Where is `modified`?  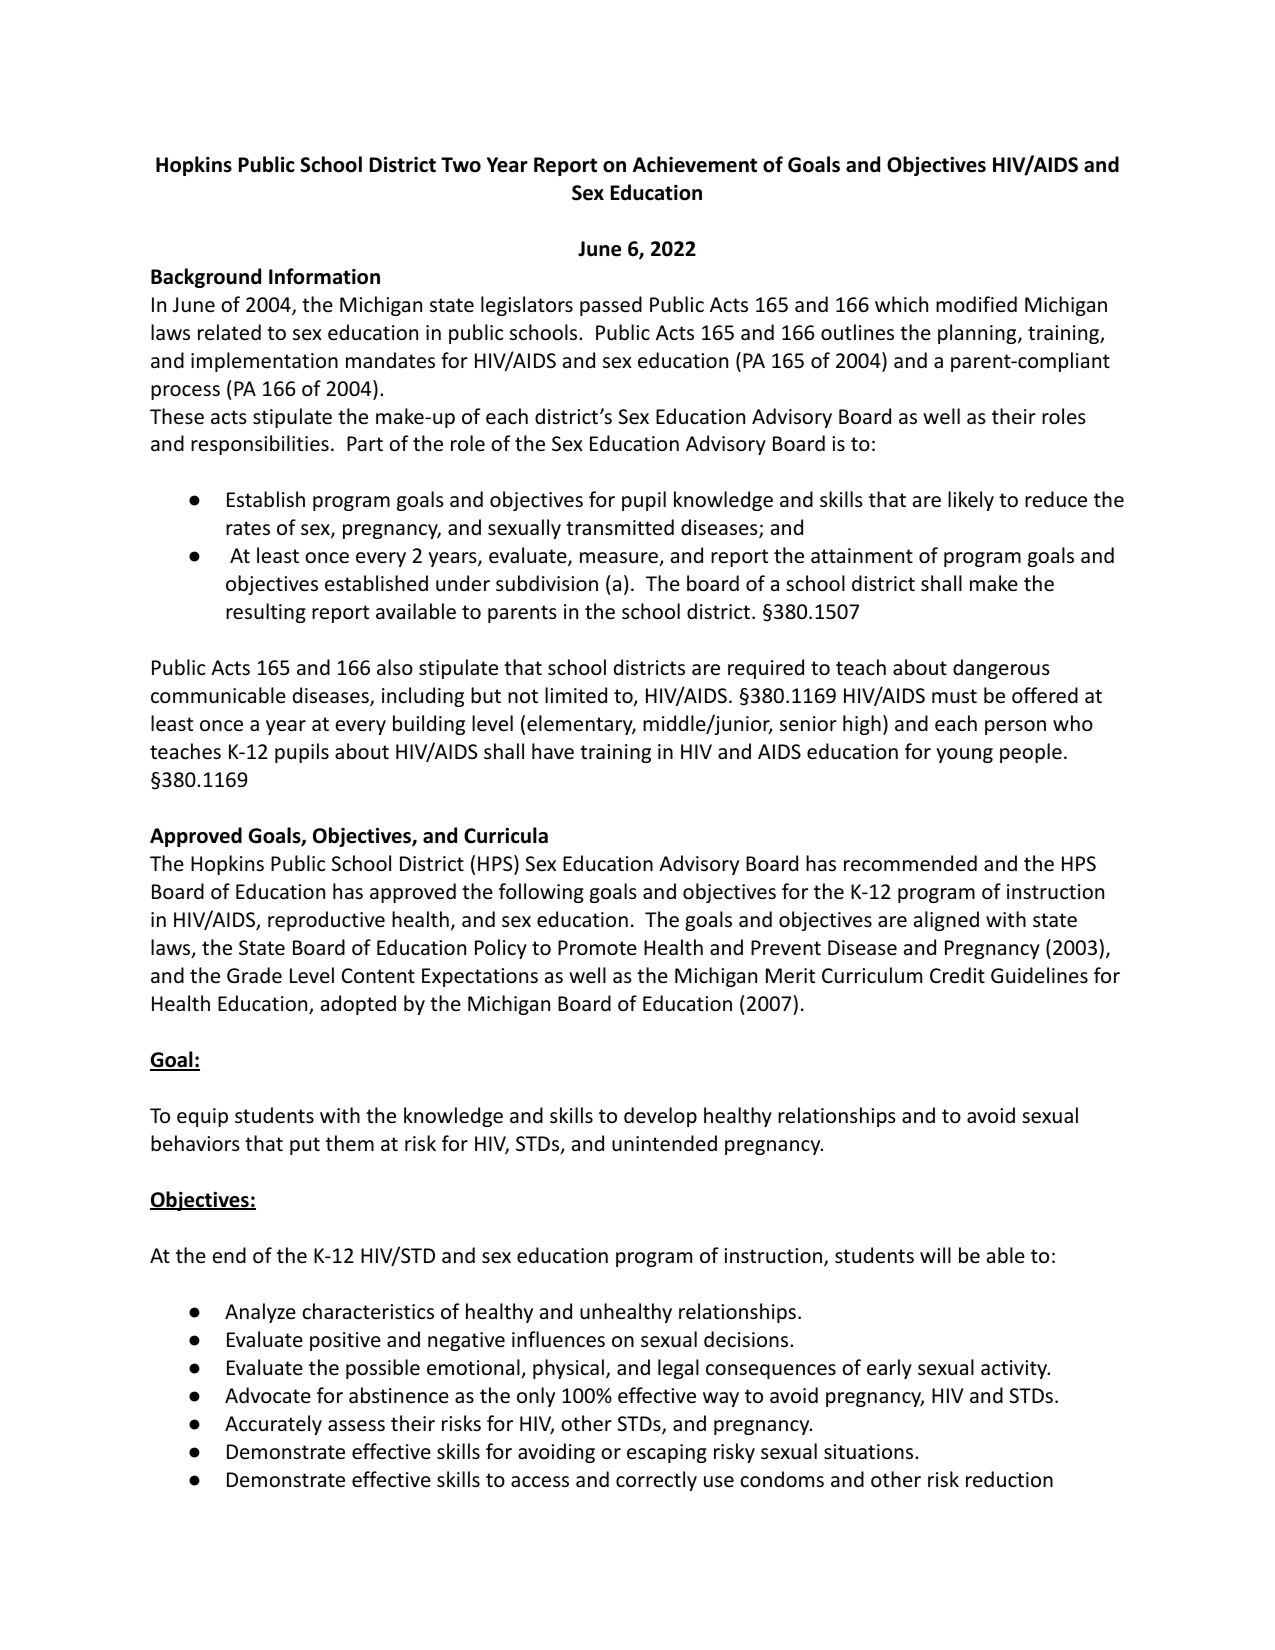 modified is located at coordinates (976, 304).
